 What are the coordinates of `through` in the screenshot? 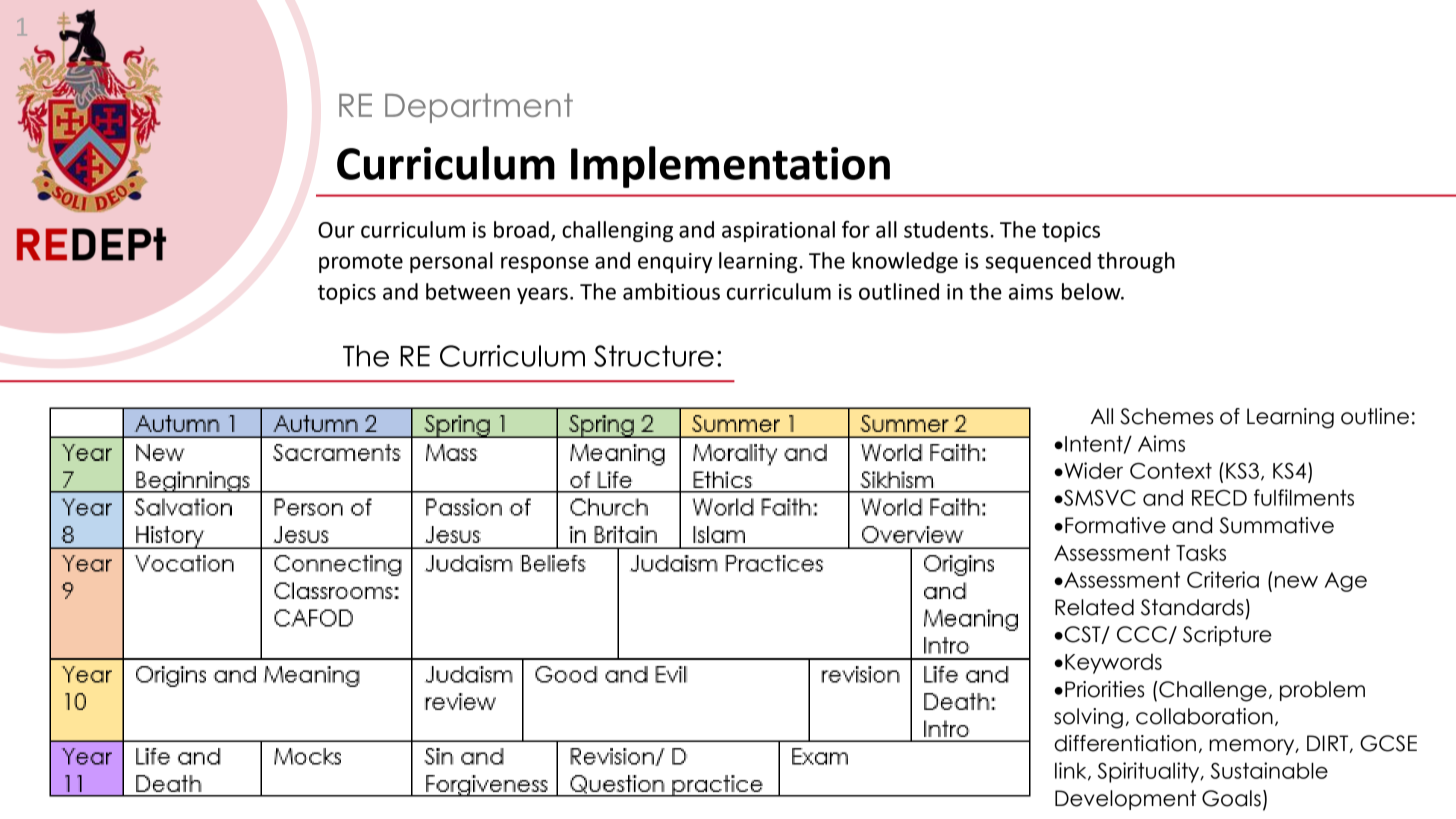 It's located at (1136, 262).
